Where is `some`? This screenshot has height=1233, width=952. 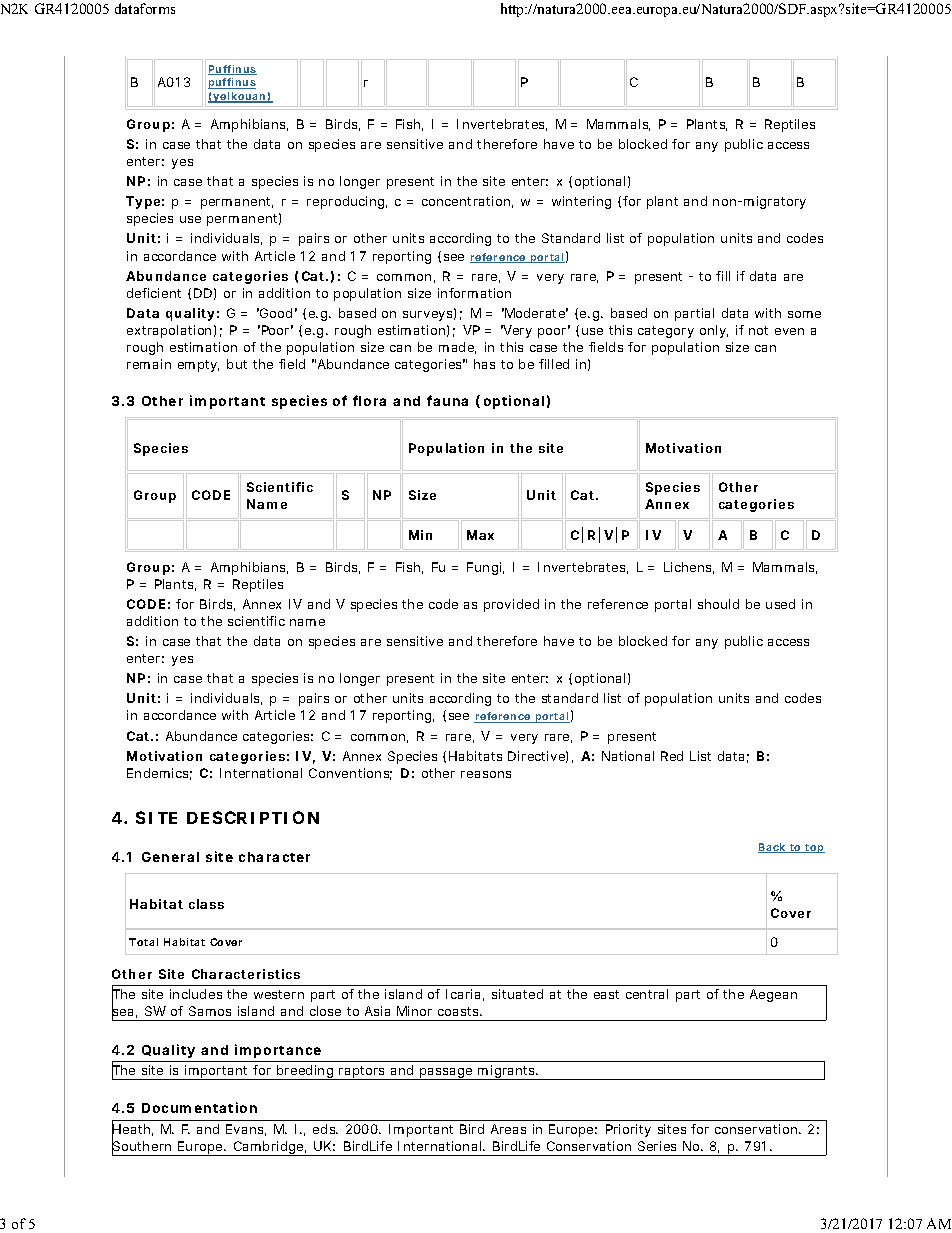
some is located at coordinates (804, 314).
